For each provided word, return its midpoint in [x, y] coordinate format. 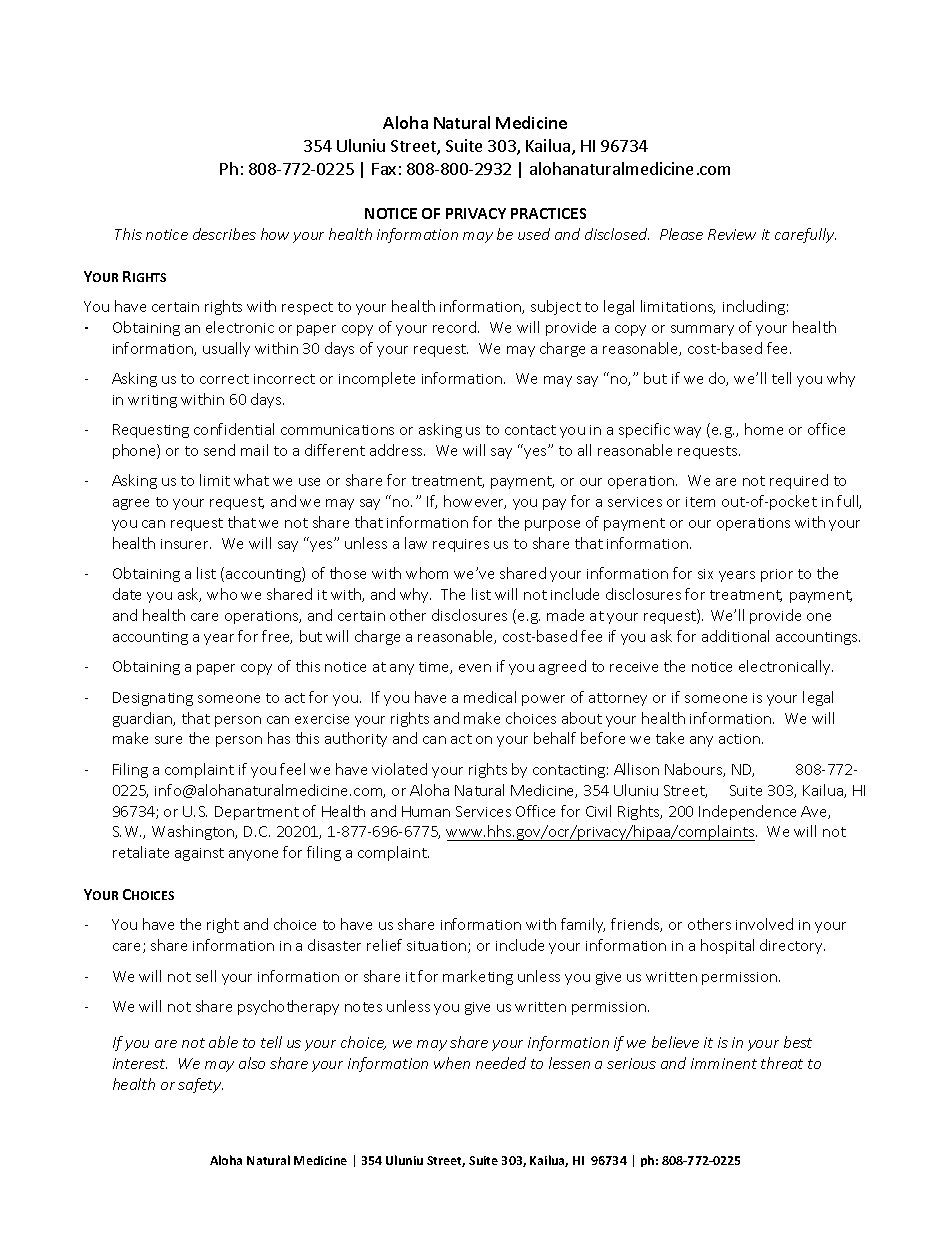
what [251, 480]
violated [399, 769]
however [475, 502]
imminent [724, 1063]
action [741, 739]
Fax [384, 169]
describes [224, 234]
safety [200, 1085]
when [452, 1063]
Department [257, 813]
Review [732, 234]
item [700, 502]
